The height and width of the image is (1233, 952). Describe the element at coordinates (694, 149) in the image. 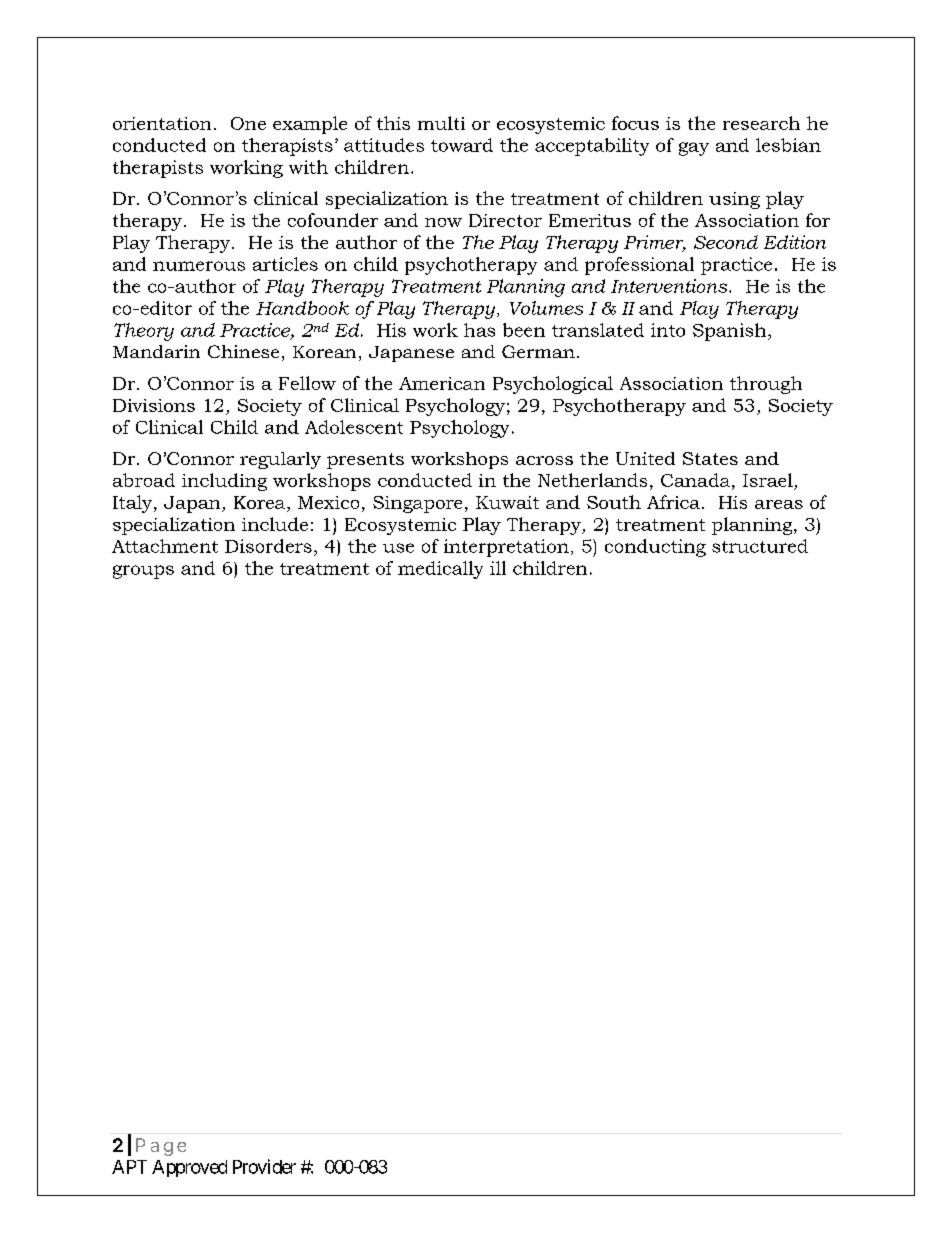

I see `gay` at that location.
